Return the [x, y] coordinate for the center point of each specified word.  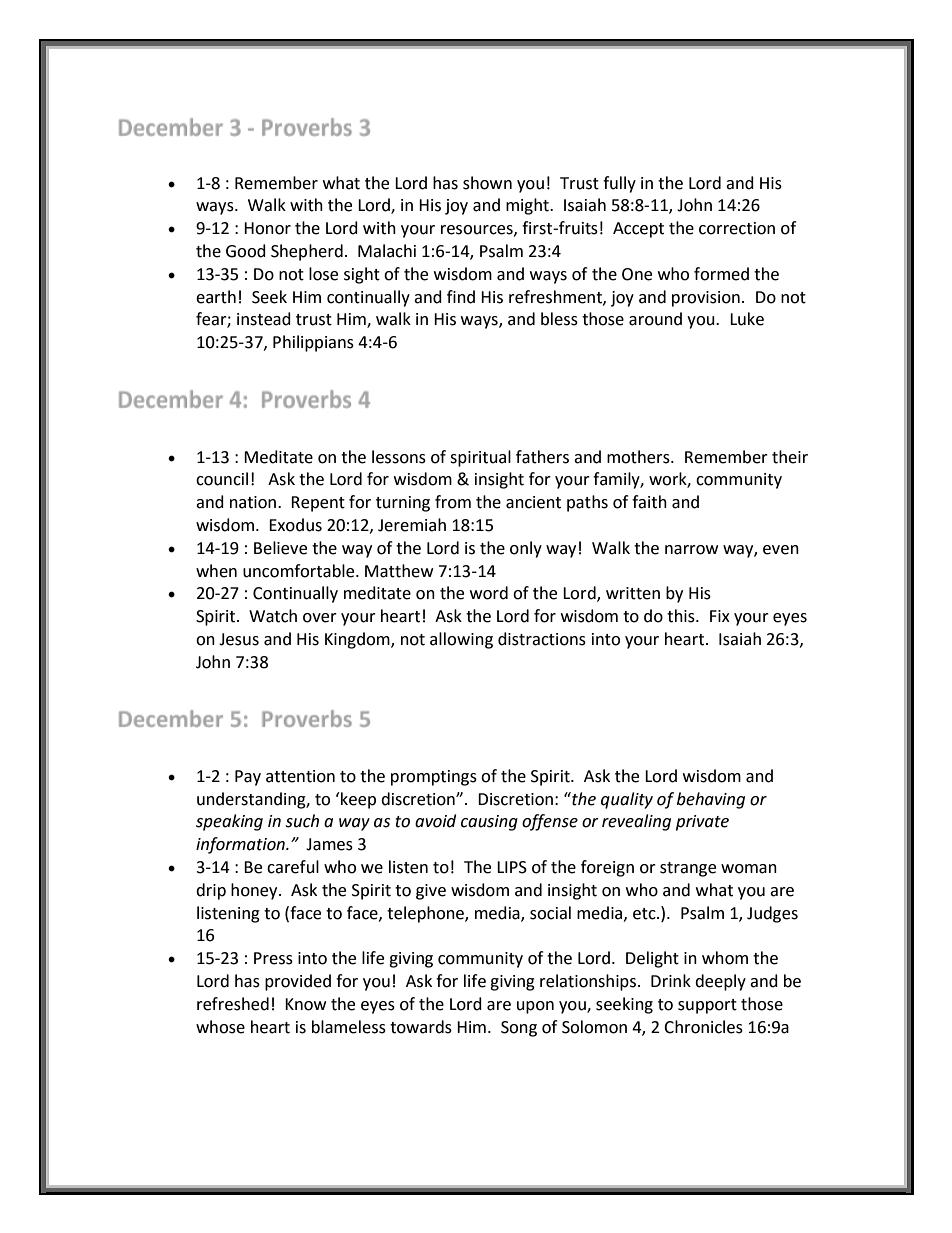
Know [305, 1004]
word [489, 593]
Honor [267, 228]
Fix [720, 616]
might [528, 206]
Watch [273, 616]
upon [535, 1007]
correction [737, 228]
